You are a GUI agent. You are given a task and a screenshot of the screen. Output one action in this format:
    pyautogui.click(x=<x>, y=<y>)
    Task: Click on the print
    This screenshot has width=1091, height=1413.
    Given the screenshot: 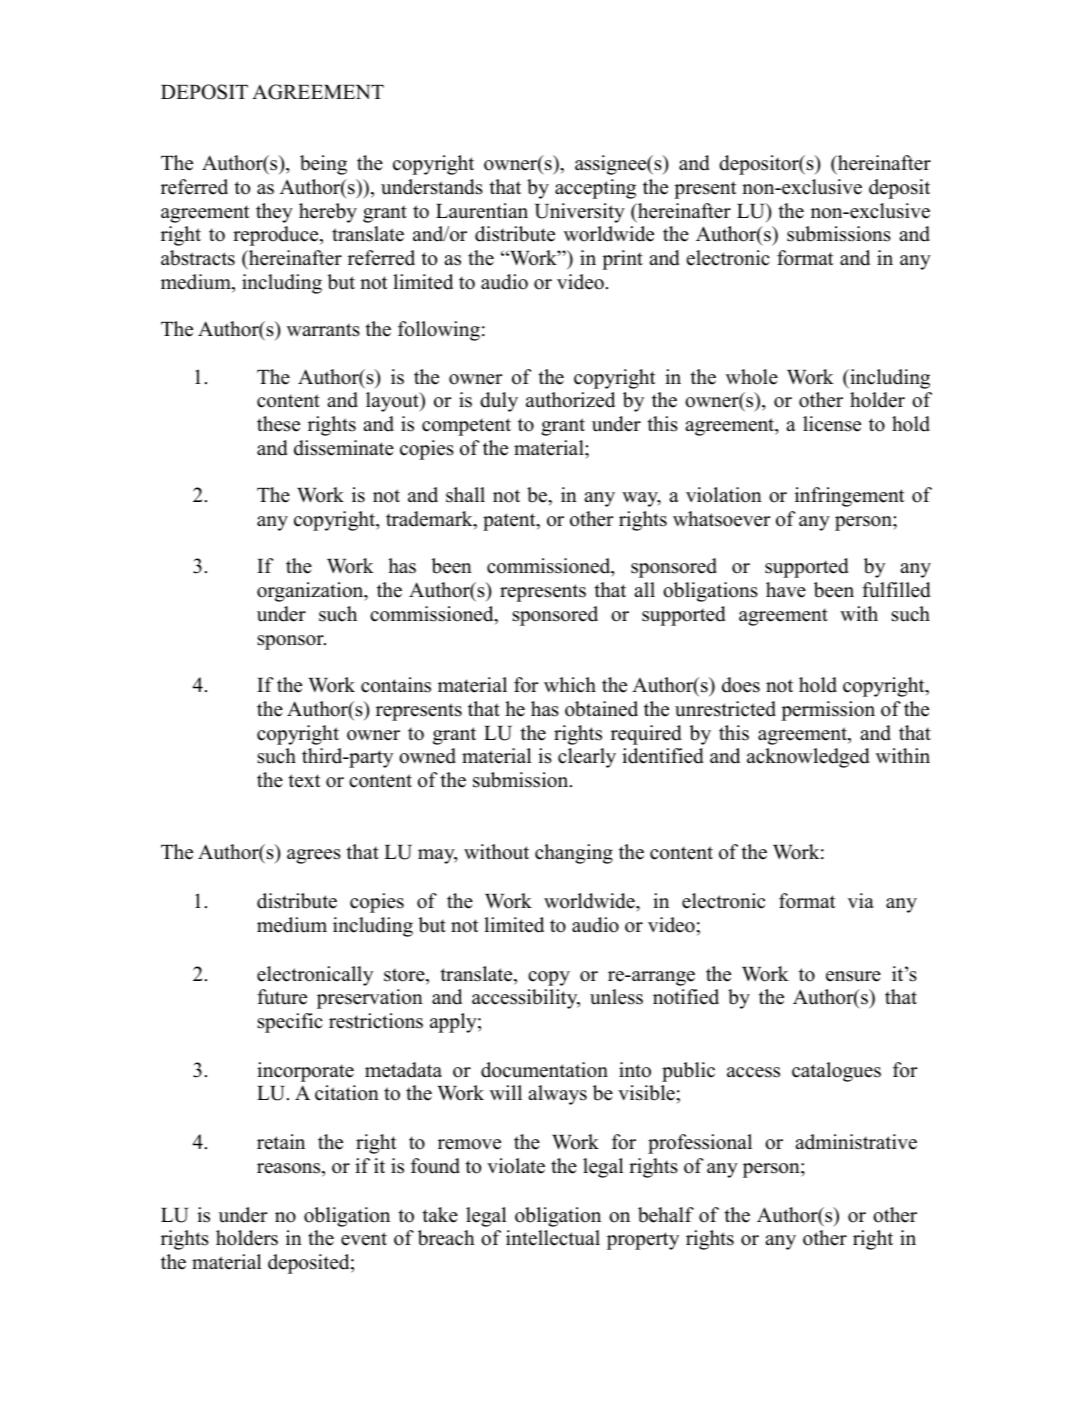 What is the action you would take?
    pyautogui.click(x=622, y=260)
